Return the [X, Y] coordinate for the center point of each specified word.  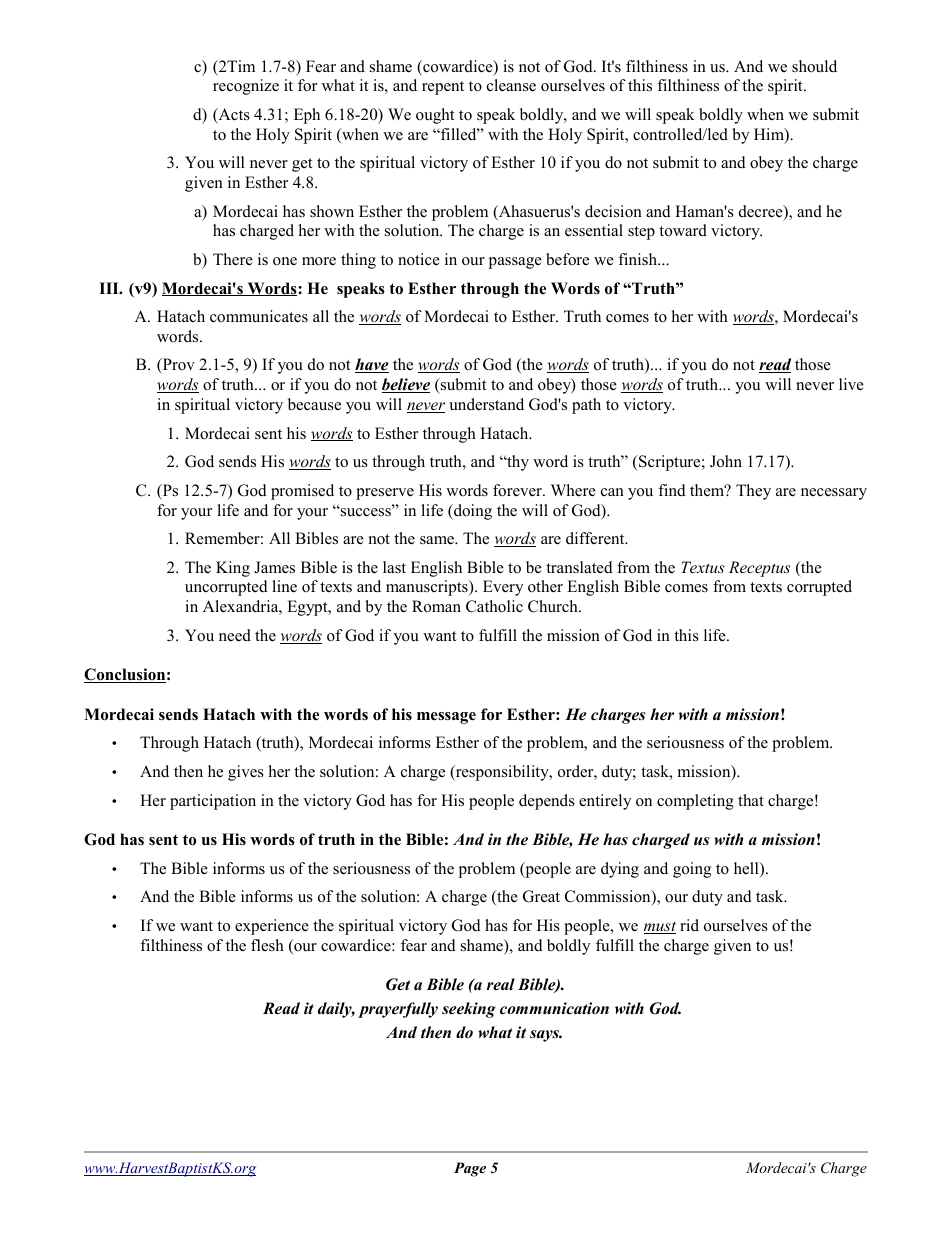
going [692, 870]
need [235, 635]
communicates [259, 316]
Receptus [759, 569]
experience [272, 927]
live [851, 384]
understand [486, 404]
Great [541, 896]
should [814, 66]
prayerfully [398, 1010]
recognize [246, 87]
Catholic [494, 606]
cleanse [511, 85]
